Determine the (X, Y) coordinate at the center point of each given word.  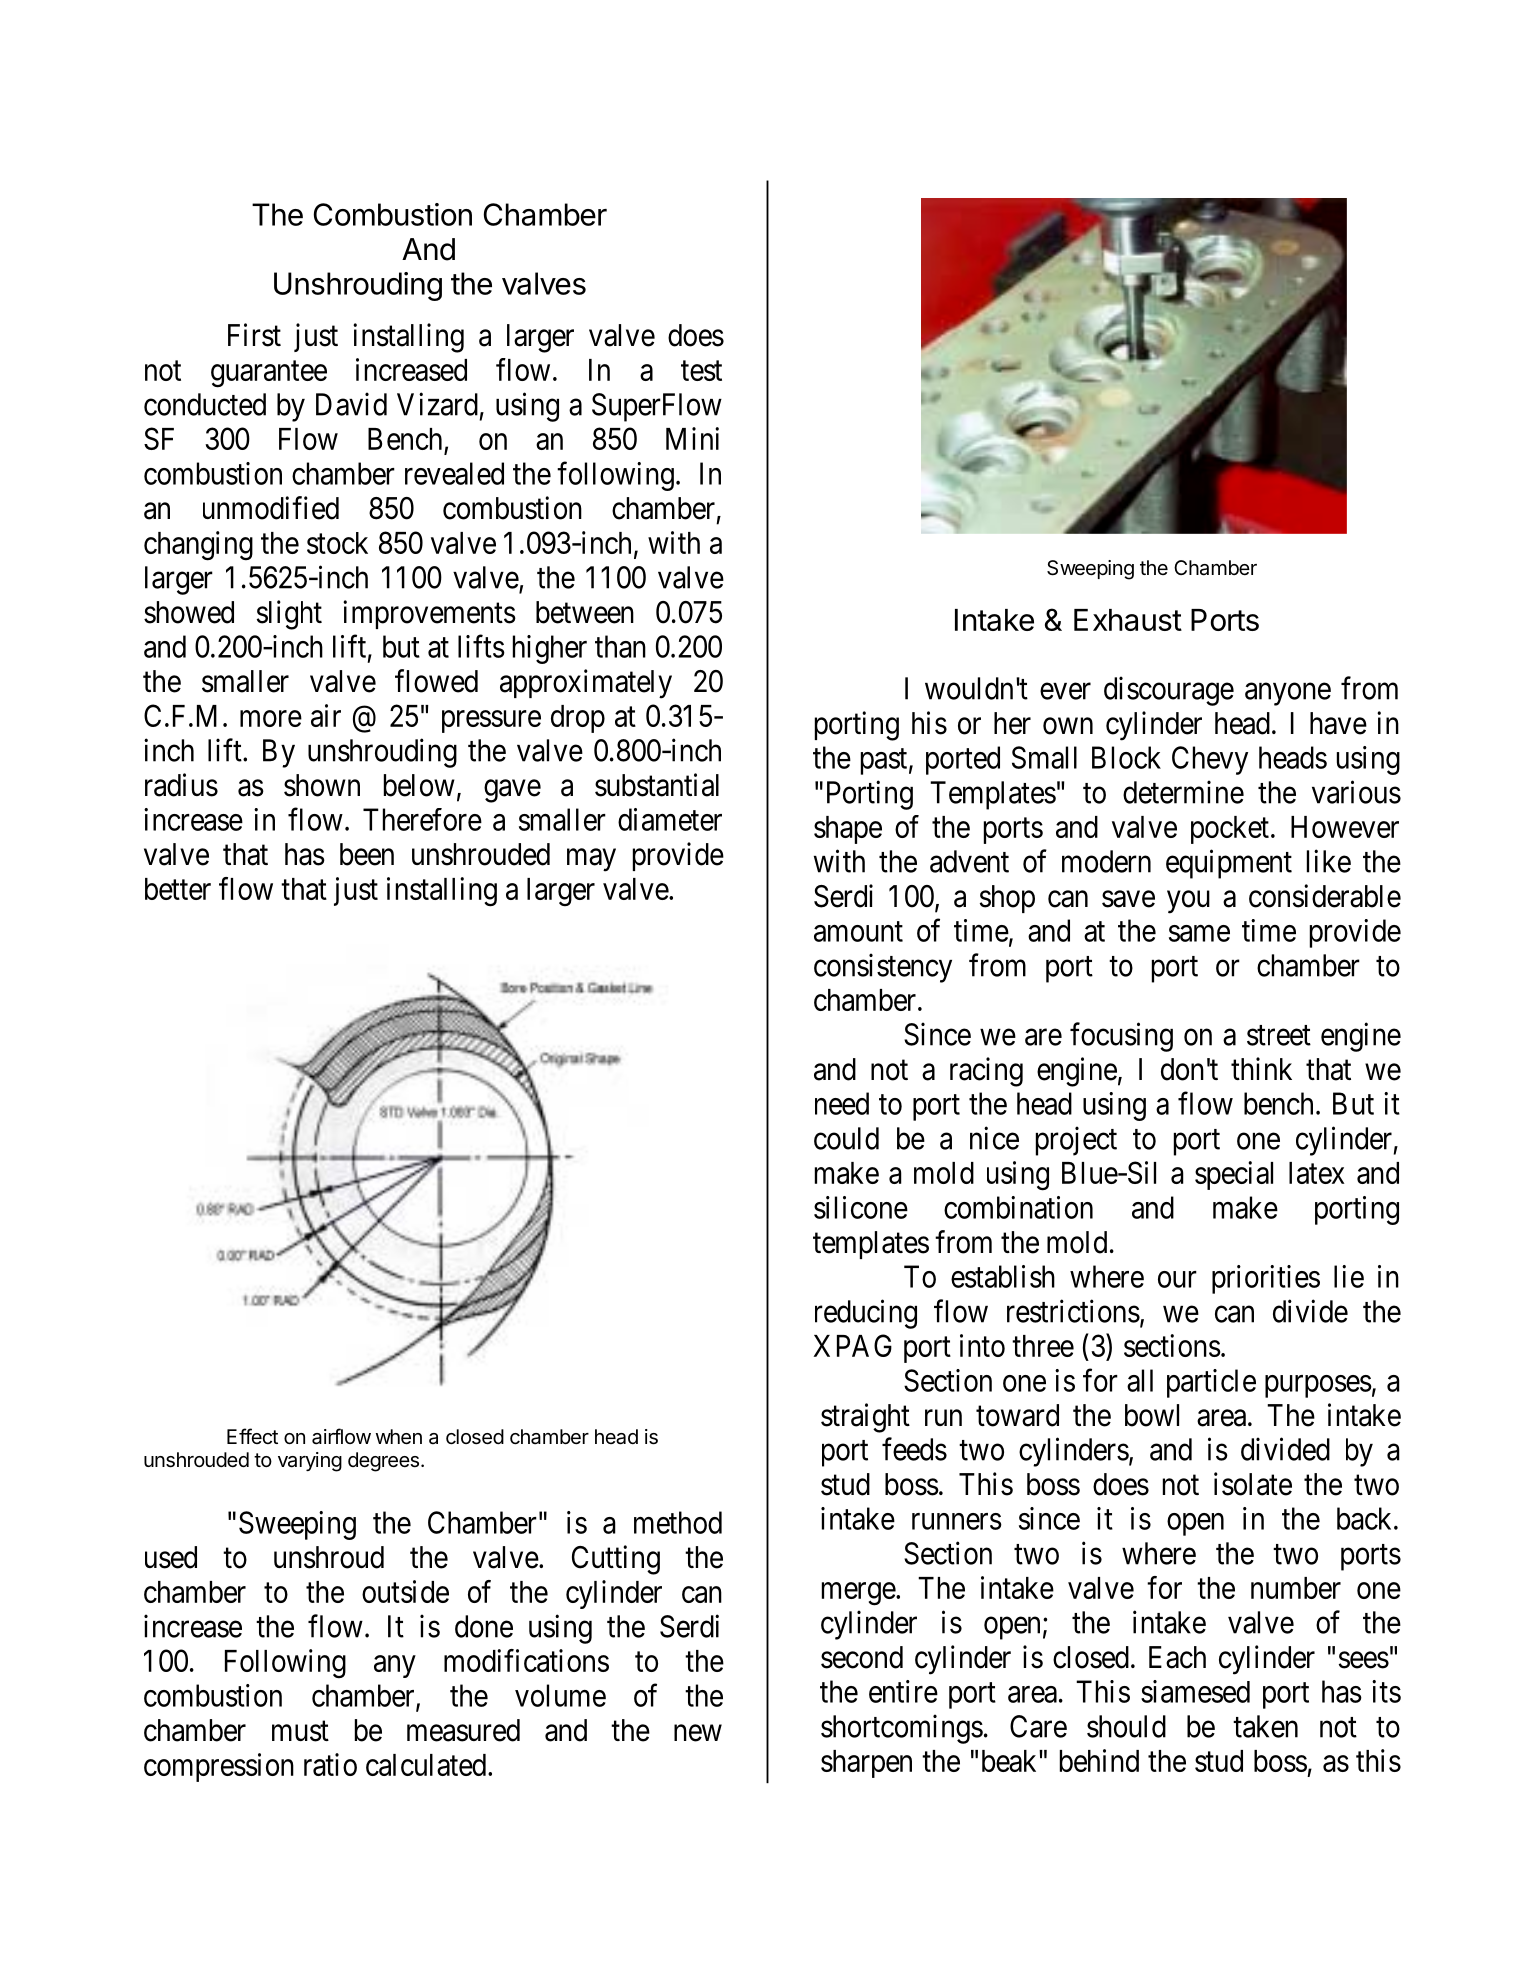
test (701, 371)
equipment (1229, 864)
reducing (866, 1314)
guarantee (269, 374)
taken (1265, 1726)
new (698, 1733)
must (300, 1731)
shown (322, 785)
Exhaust (1128, 620)
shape (848, 830)
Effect (252, 1436)
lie (1349, 1276)
